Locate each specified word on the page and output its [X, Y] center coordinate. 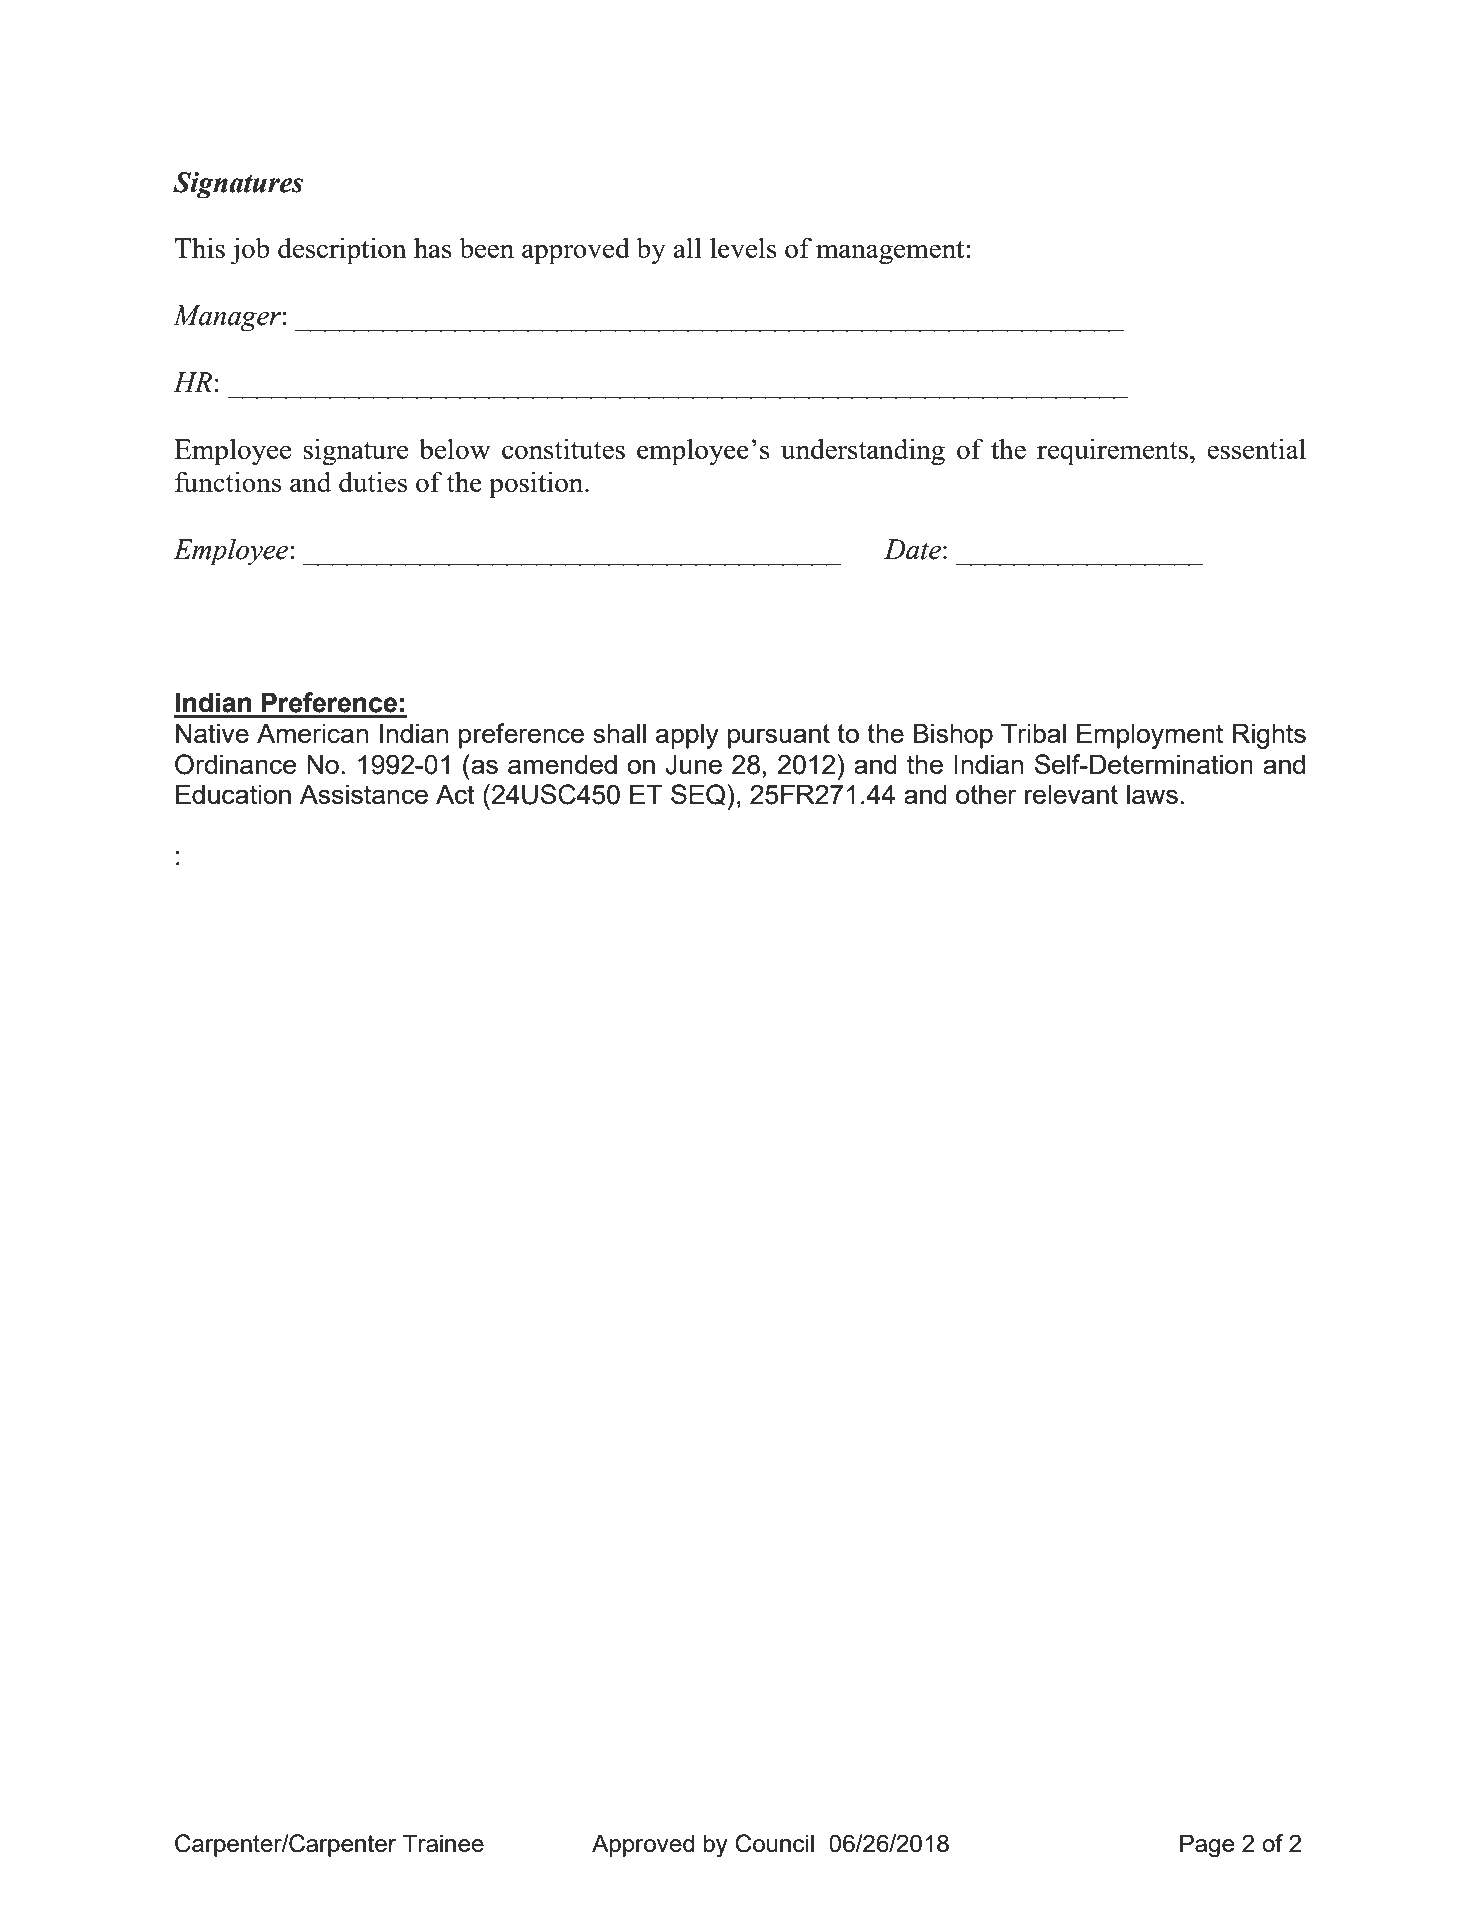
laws [1152, 794]
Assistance [364, 794]
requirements [1112, 452]
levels [743, 247]
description [342, 251]
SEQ [698, 795]
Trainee [443, 1843]
